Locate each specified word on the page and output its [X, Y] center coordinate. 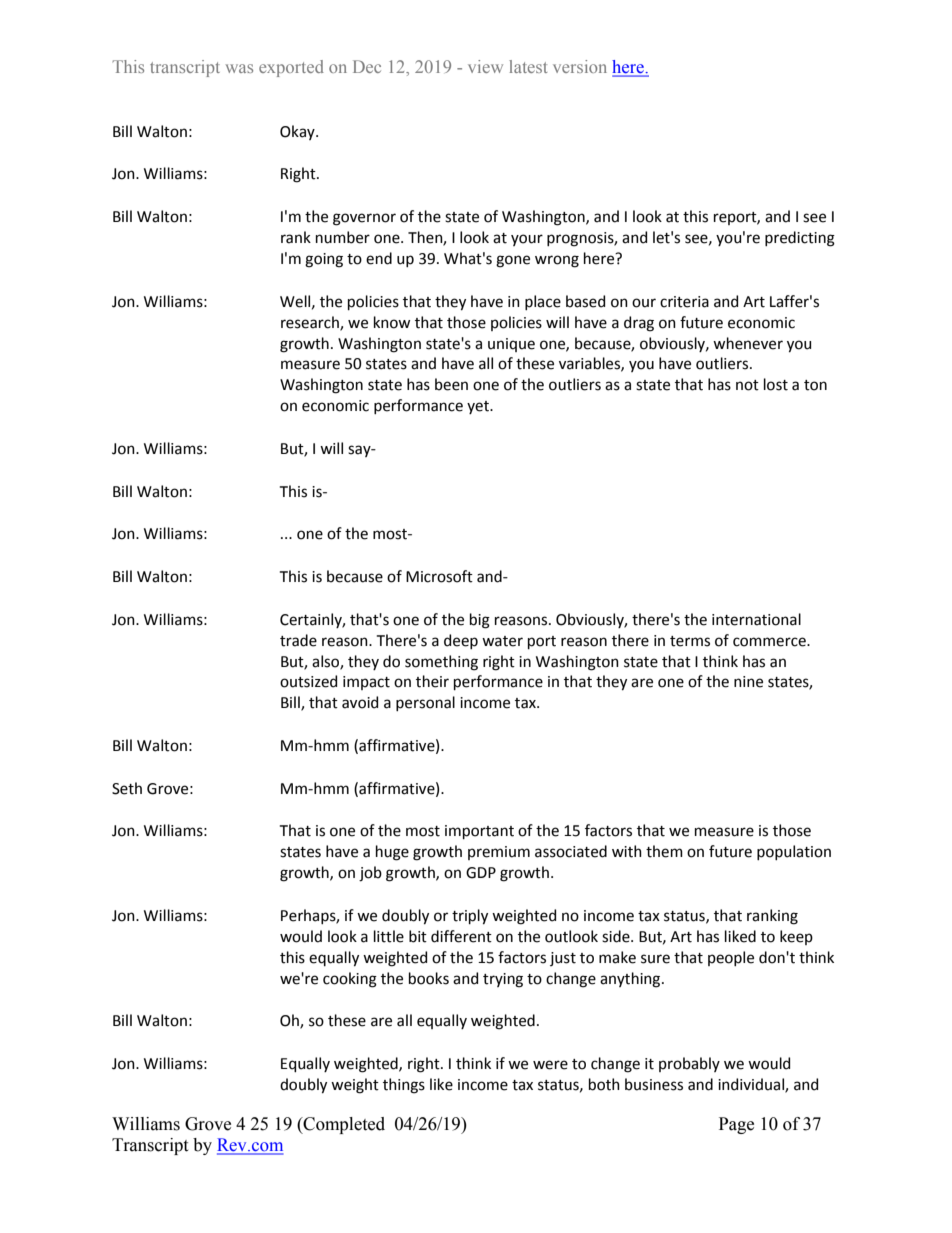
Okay [298, 132]
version [580, 66]
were [550, 1065]
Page [736, 1125]
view [485, 66]
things [404, 1086]
